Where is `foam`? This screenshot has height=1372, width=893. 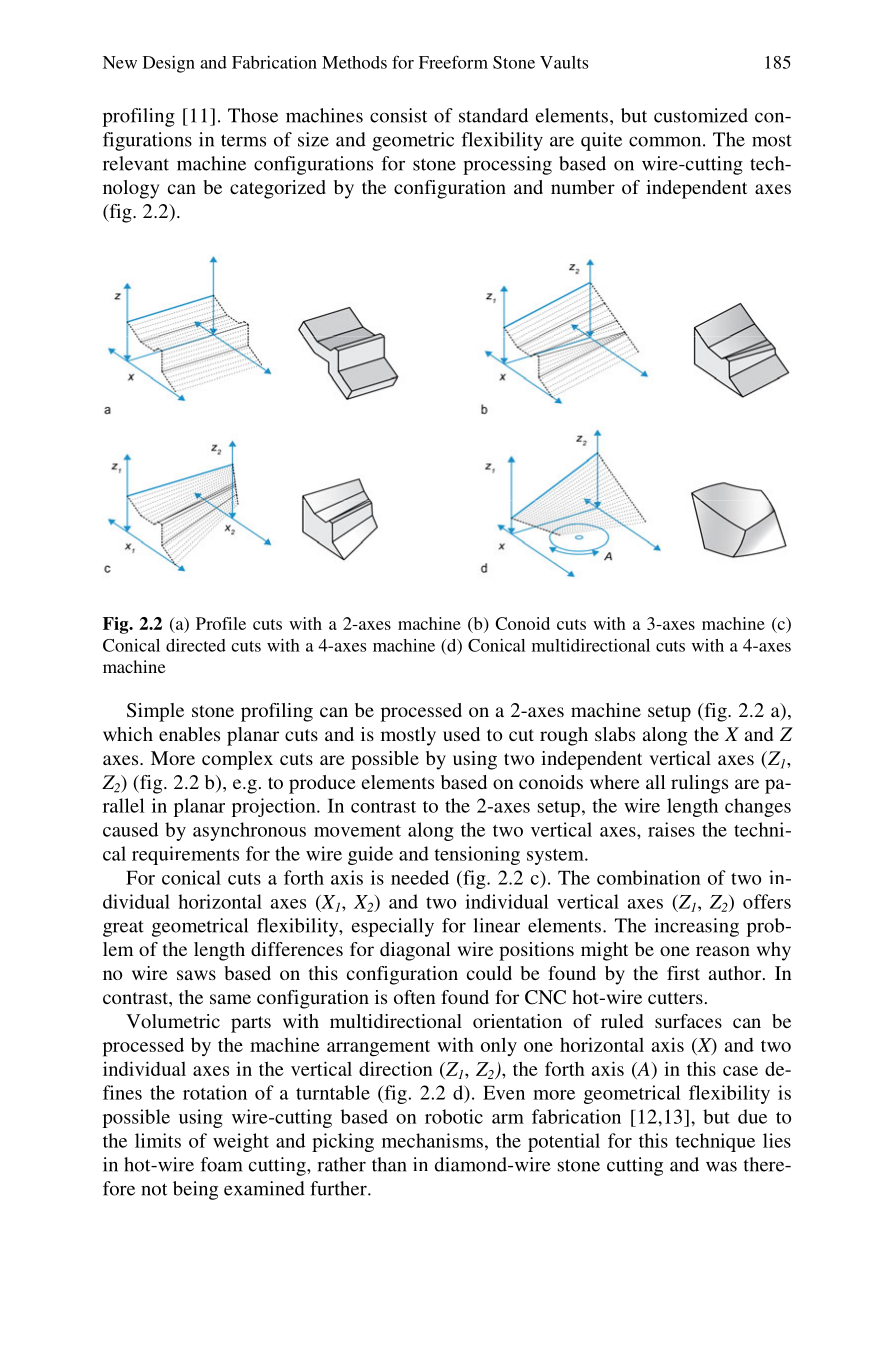
foam is located at coordinates (222, 1164).
